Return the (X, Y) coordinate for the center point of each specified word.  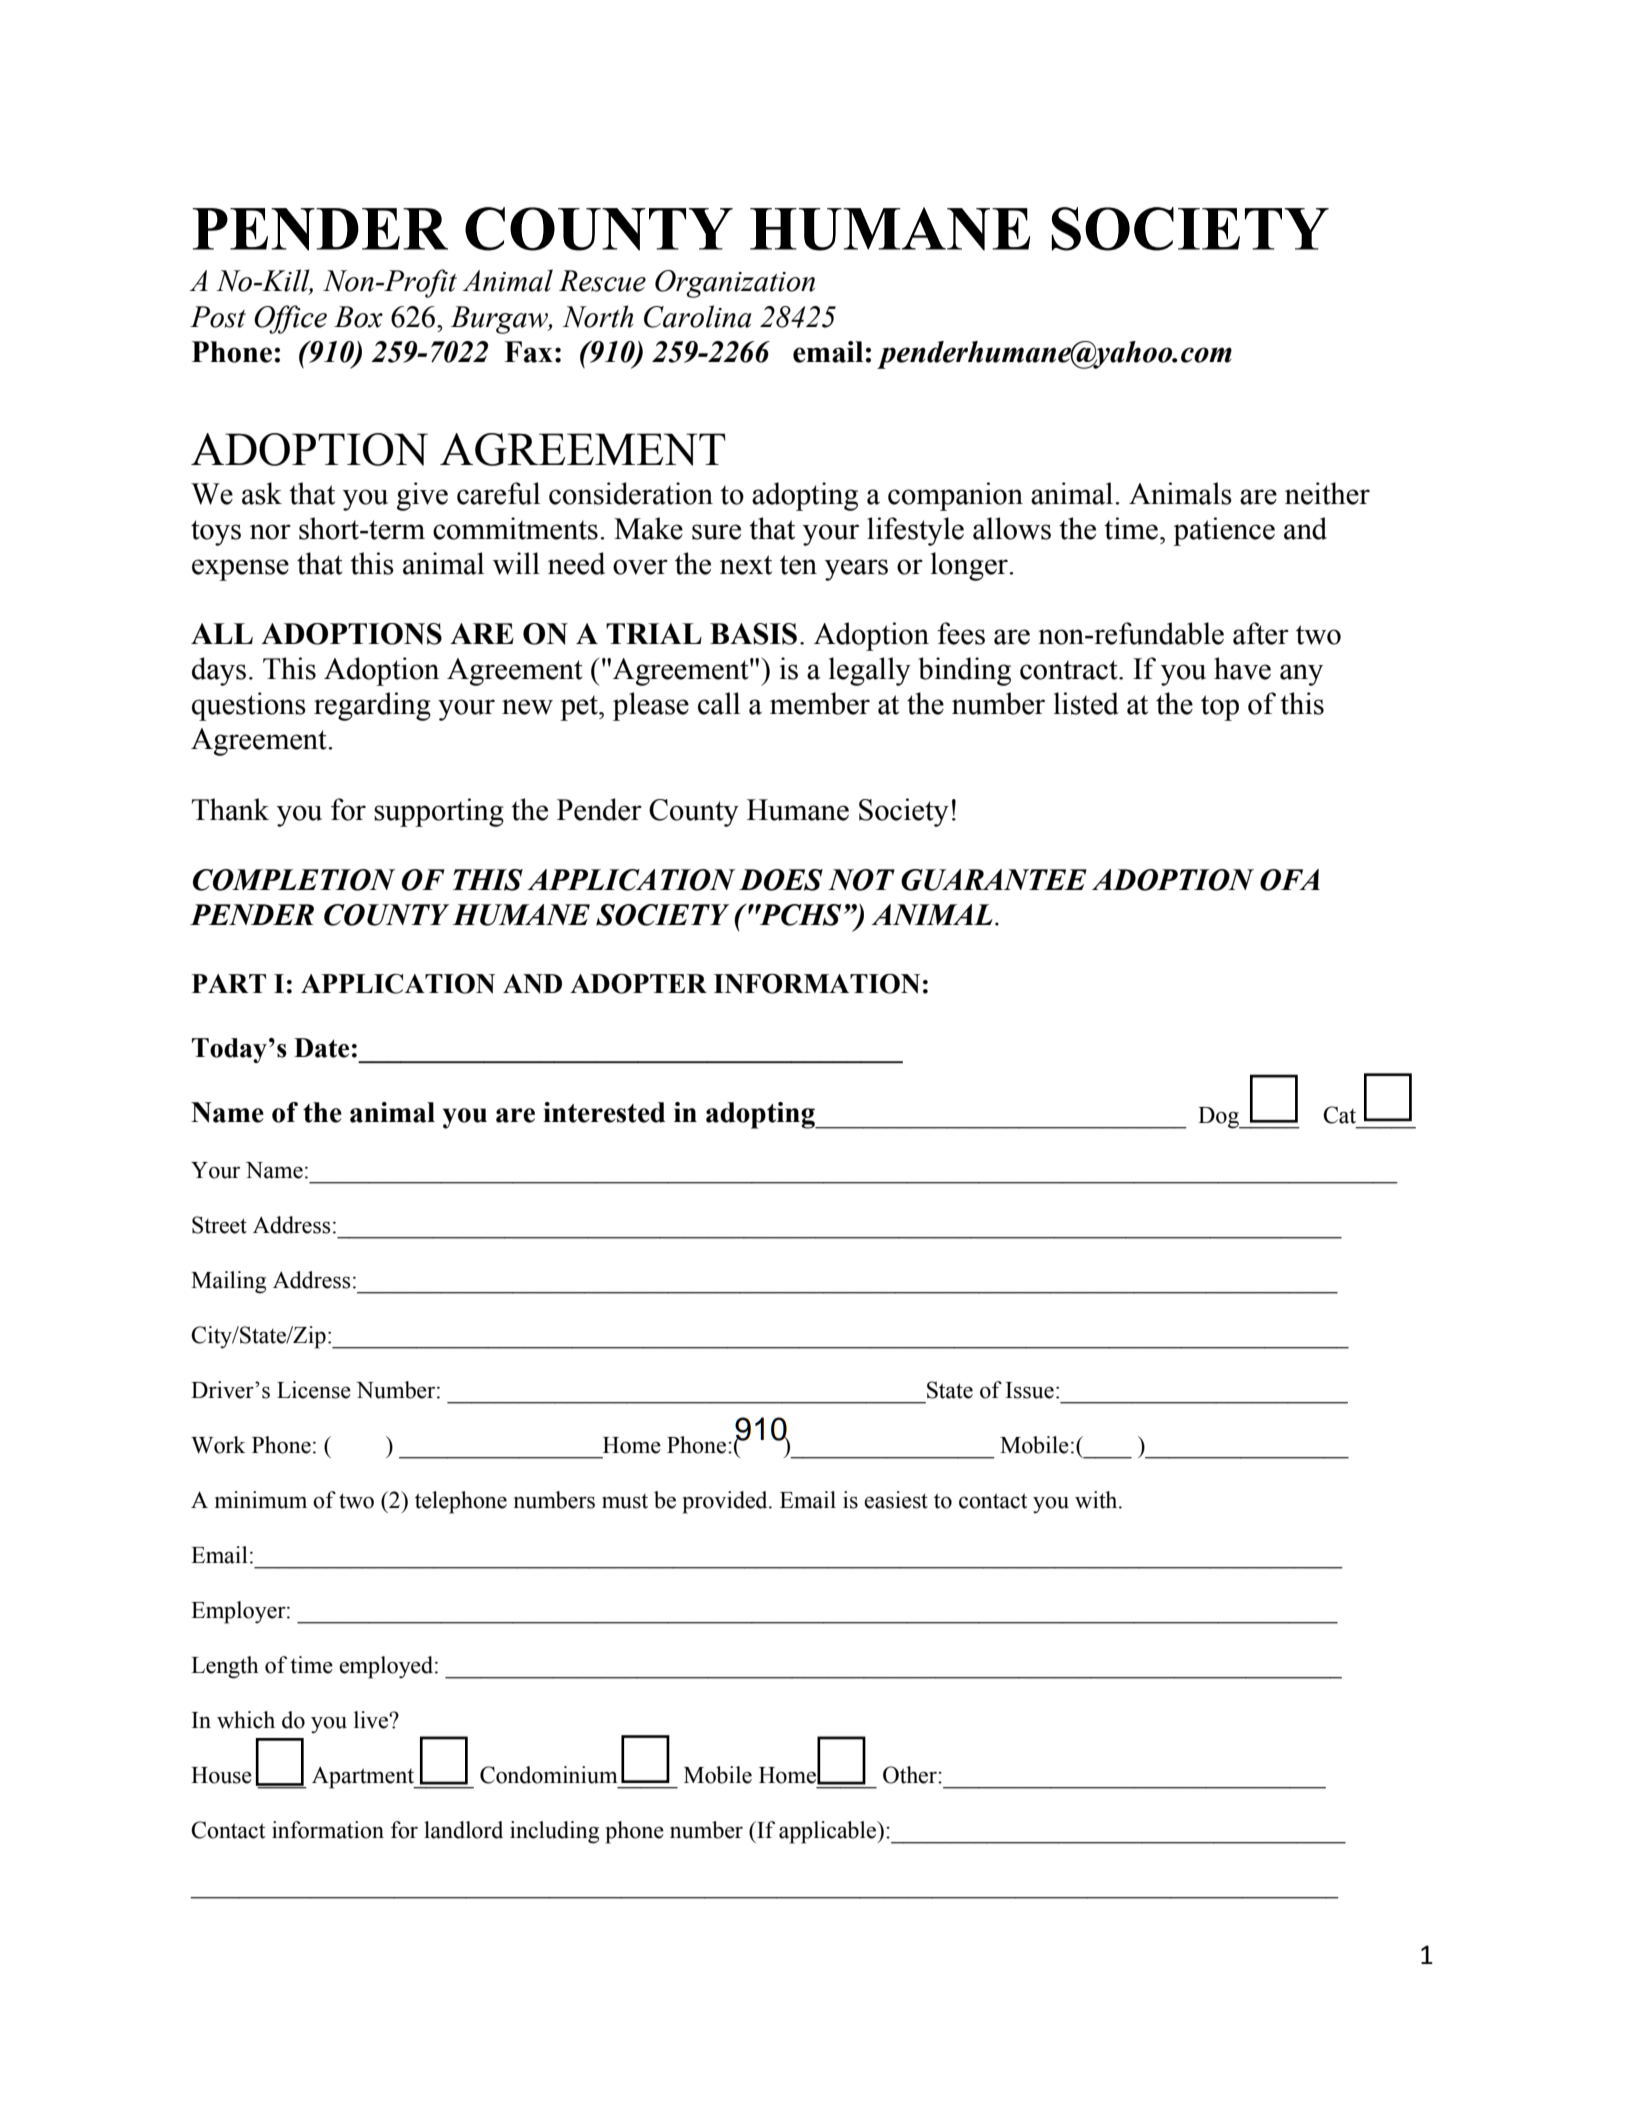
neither (1327, 493)
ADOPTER (638, 984)
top (1220, 708)
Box (358, 317)
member (820, 703)
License (314, 1390)
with (1097, 1500)
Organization (735, 284)
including (554, 1832)
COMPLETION (294, 880)
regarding (372, 706)
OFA (1290, 880)
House (221, 1775)
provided (726, 1502)
